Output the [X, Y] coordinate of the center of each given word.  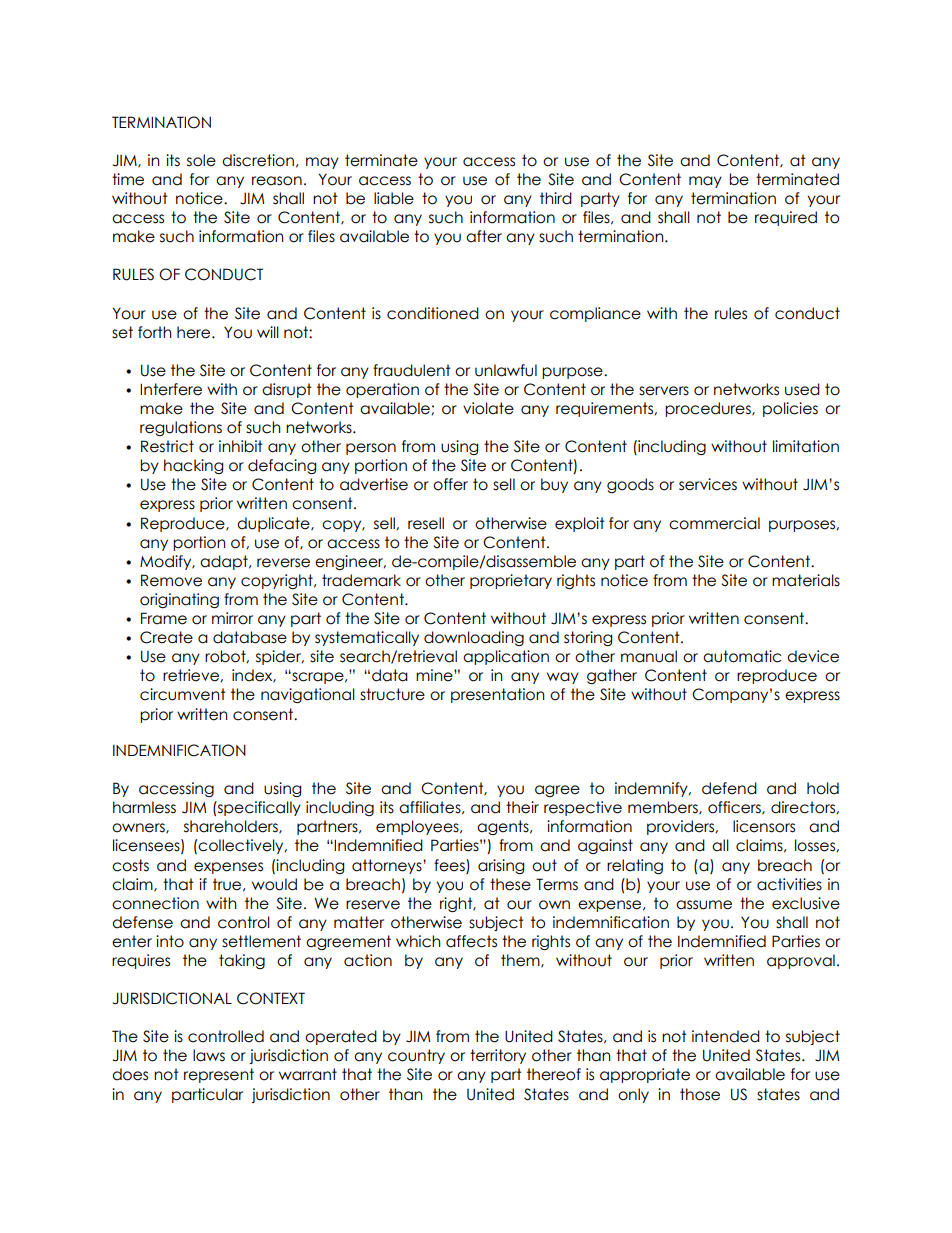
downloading [474, 638]
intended [726, 1036]
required [786, 218]
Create [166, 637]
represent [219, 1075]
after [484, 236]
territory [498, 1056]
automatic [742, 656]
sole [201, 160]
